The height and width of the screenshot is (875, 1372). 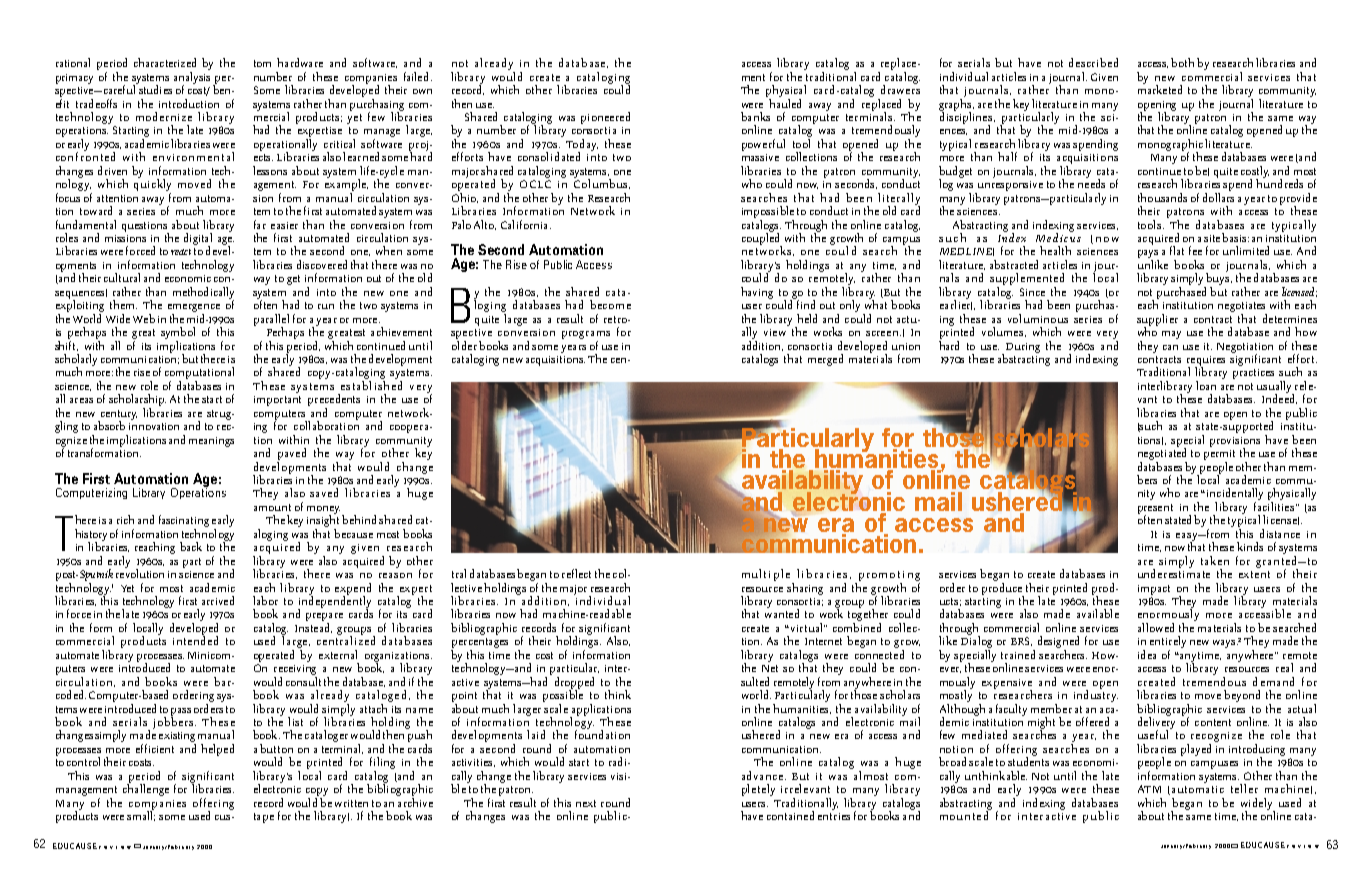 I want to click on next, so click(x=586, y=803).
